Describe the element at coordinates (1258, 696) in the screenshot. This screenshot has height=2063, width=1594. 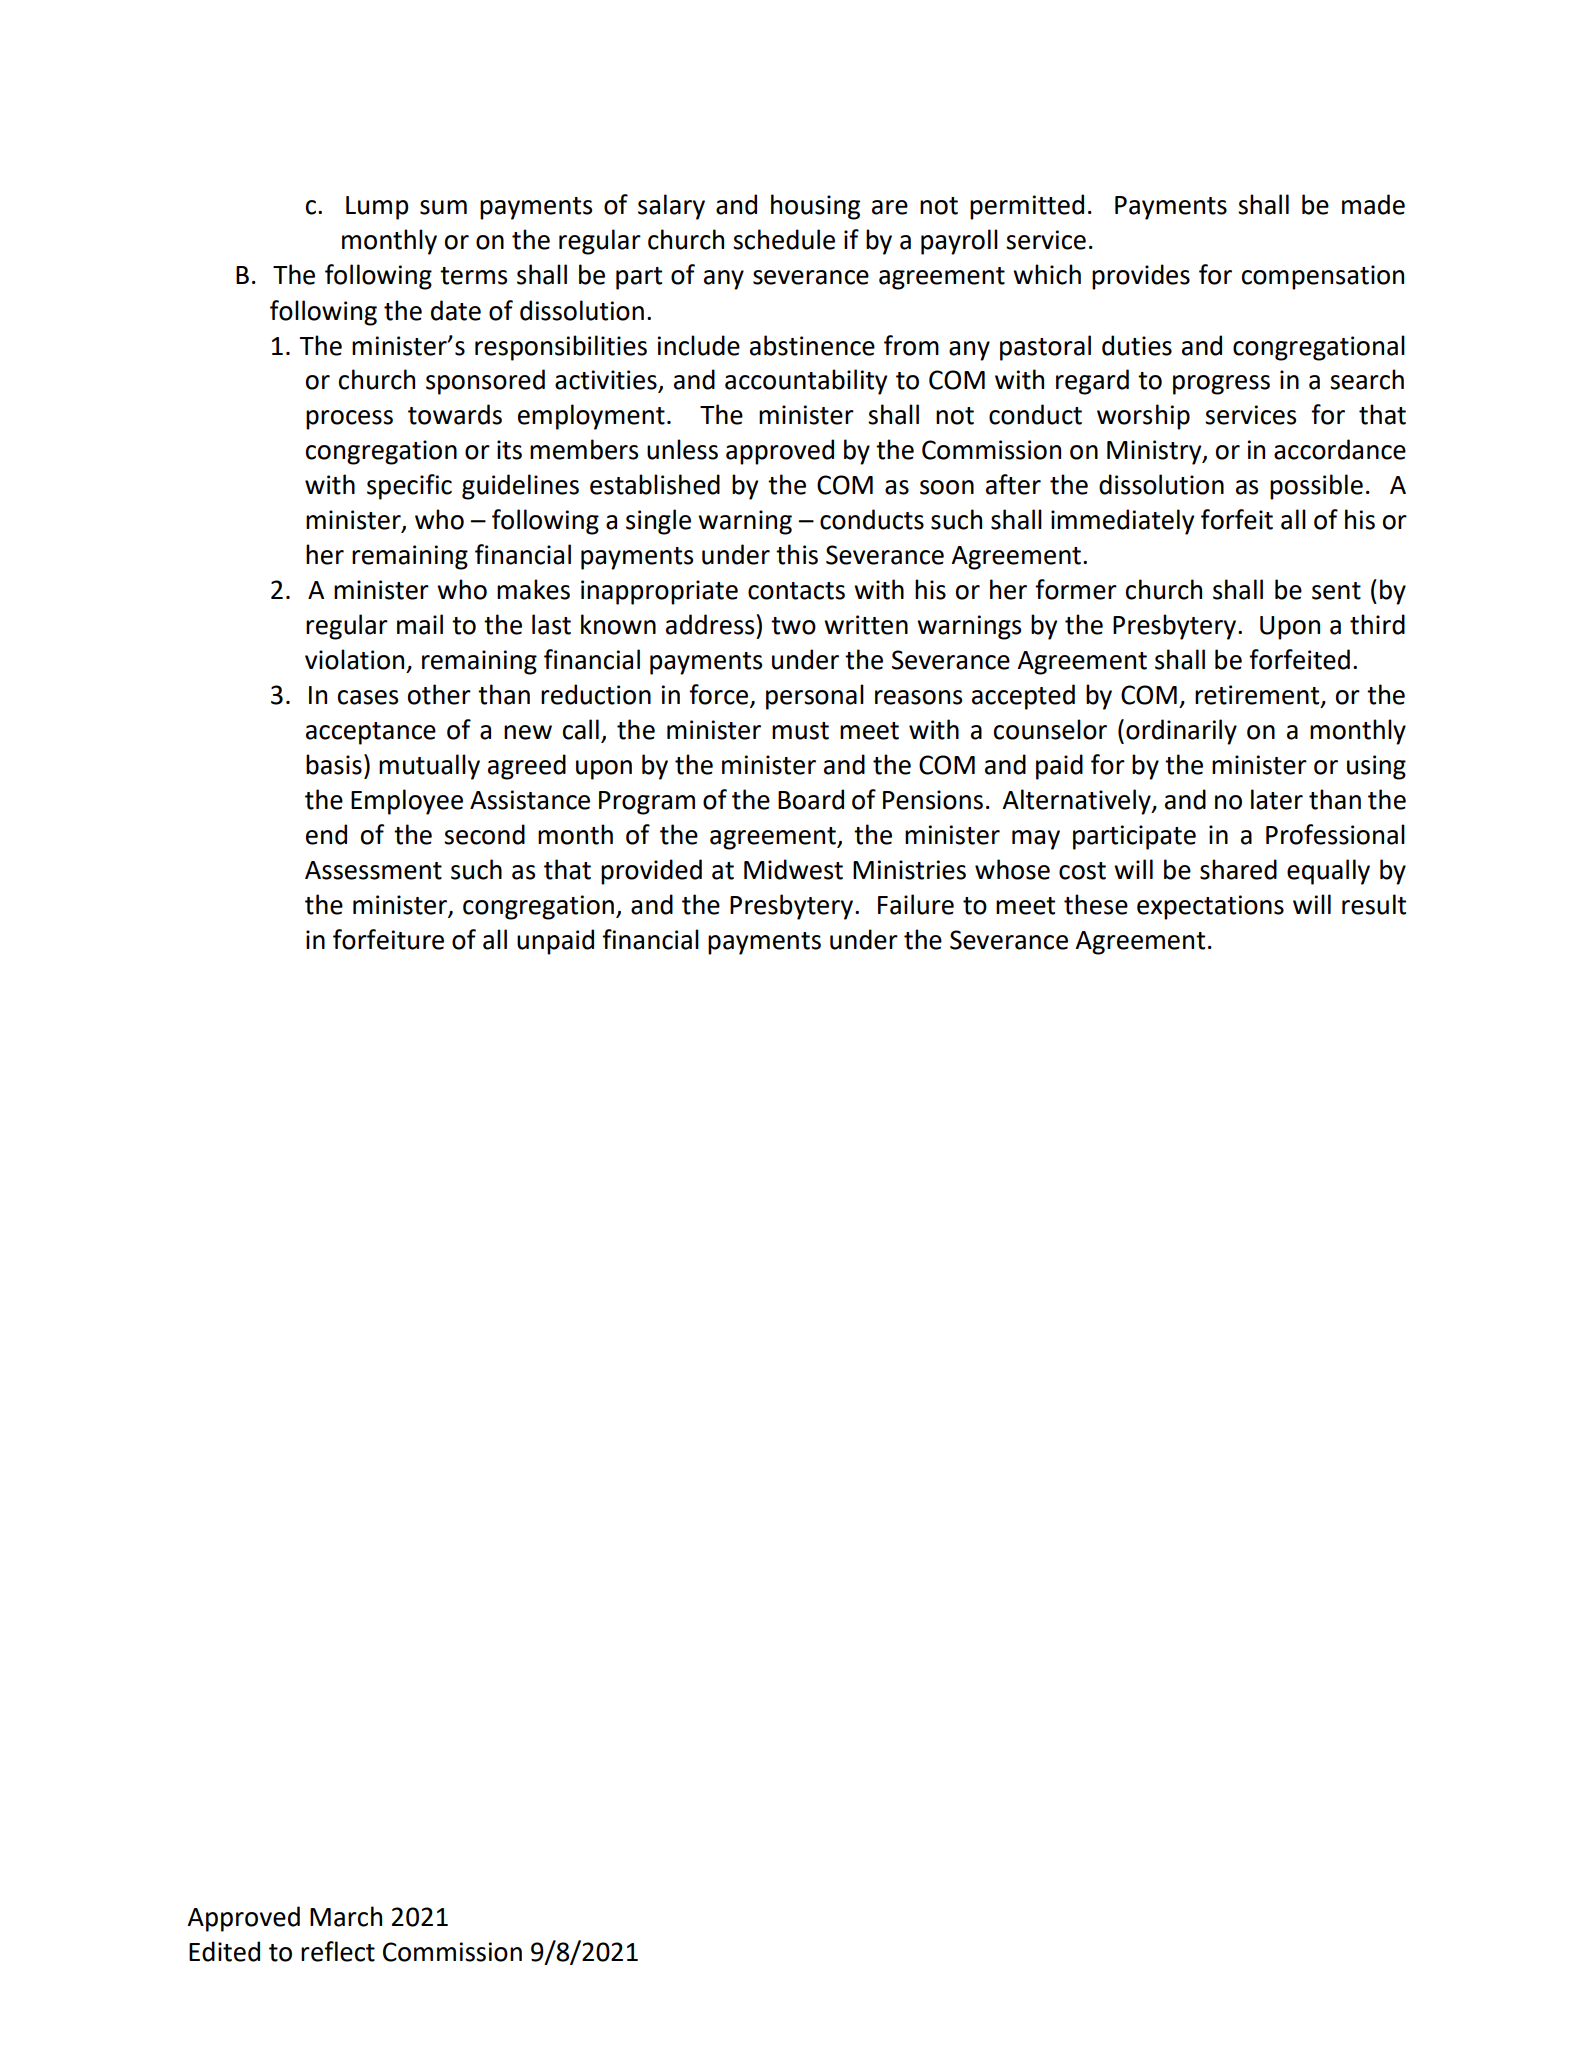
I see `retirement` at that location.
